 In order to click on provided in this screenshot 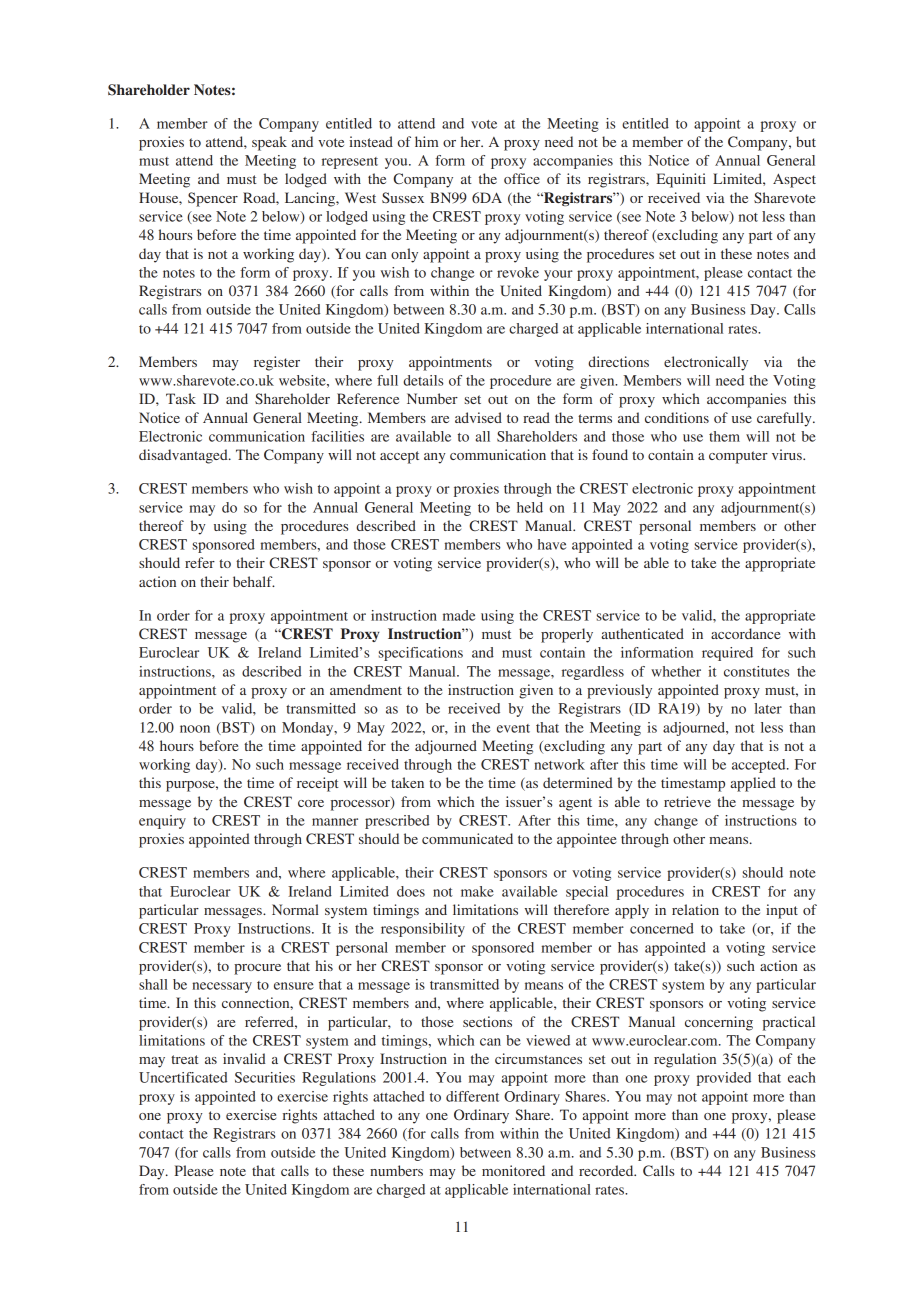, I will do `click(724, 1079)`.
